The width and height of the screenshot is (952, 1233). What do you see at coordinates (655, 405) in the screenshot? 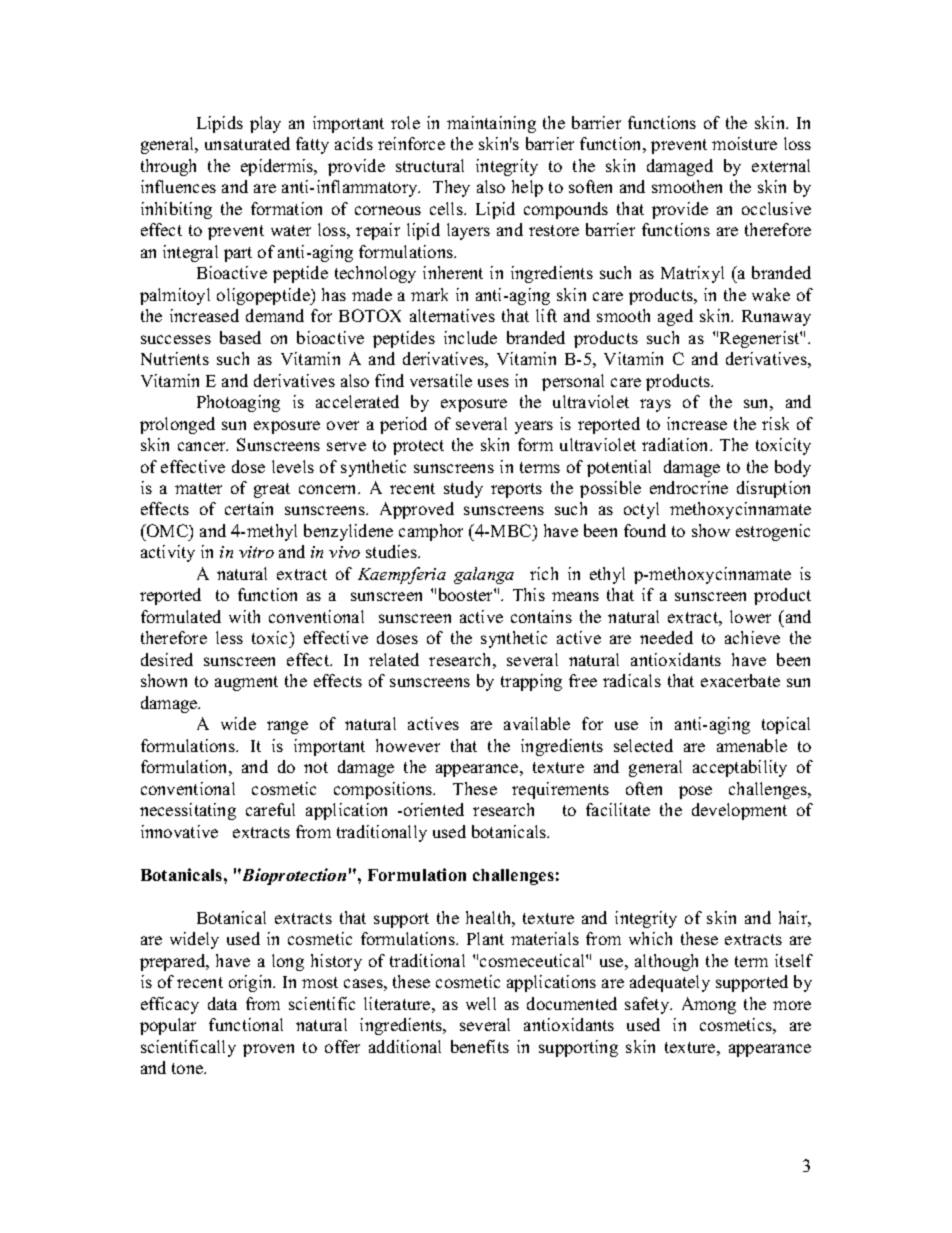
I see `rays` at bounding box center [655, 405].
